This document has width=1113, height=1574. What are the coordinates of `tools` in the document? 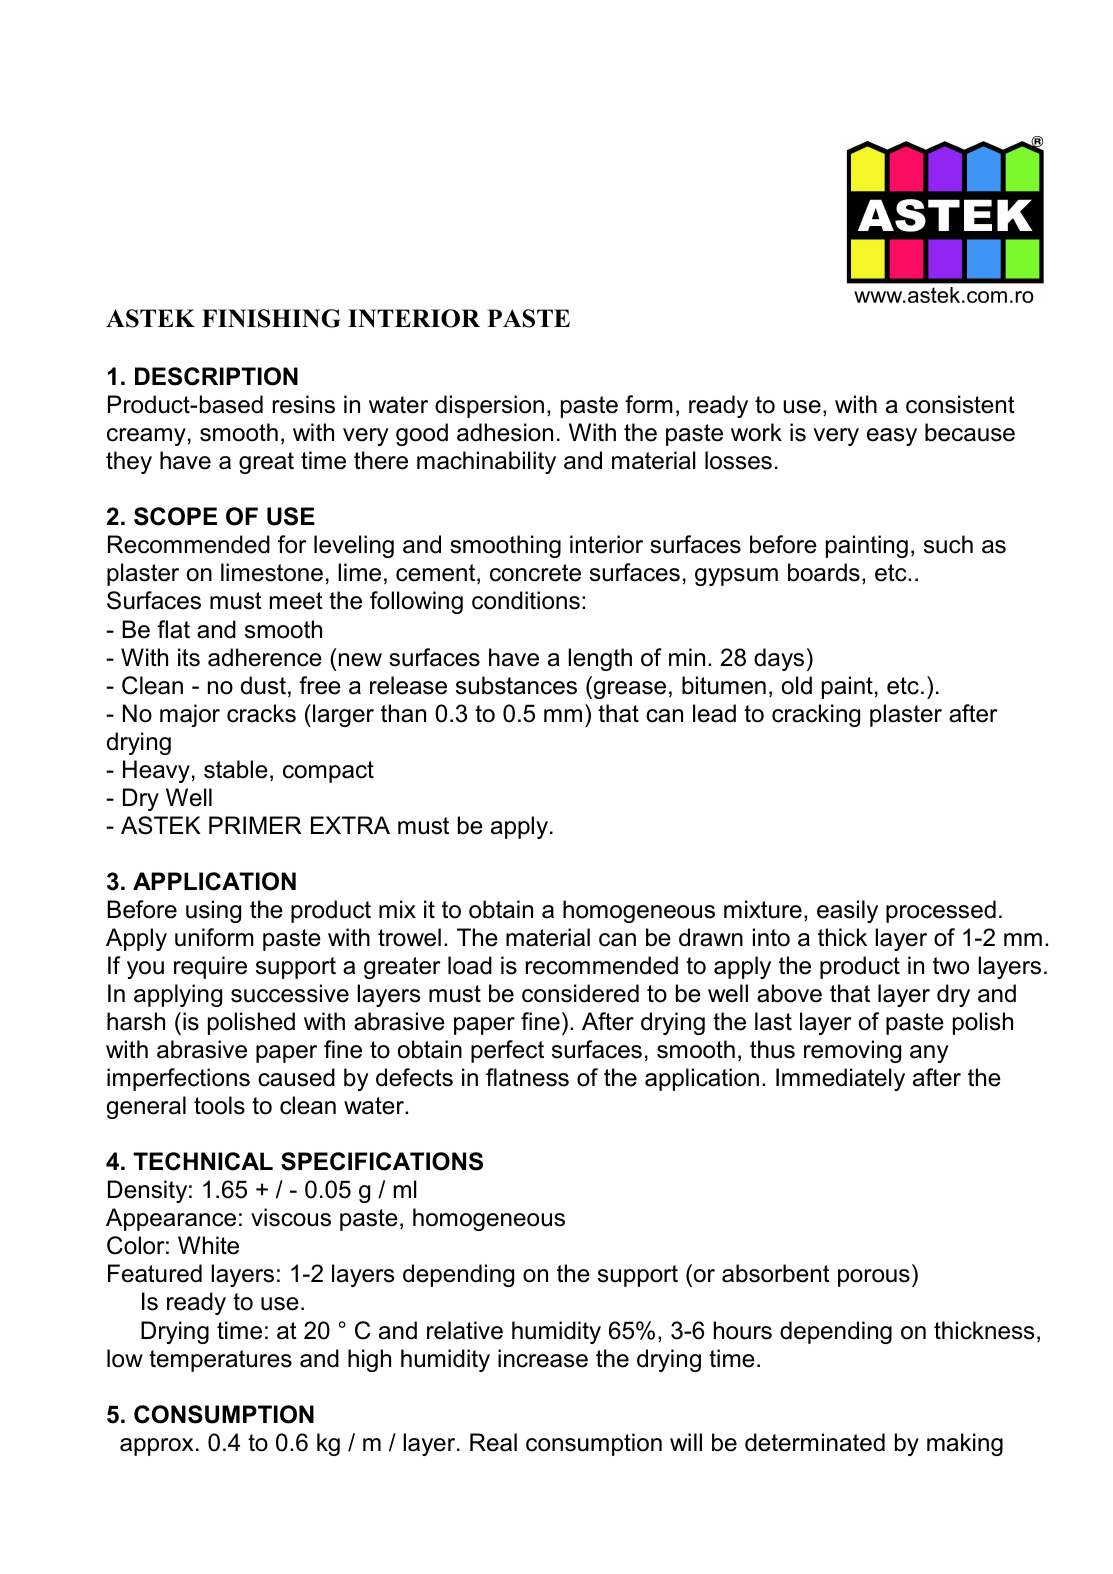 It's located at (219, 1105).
